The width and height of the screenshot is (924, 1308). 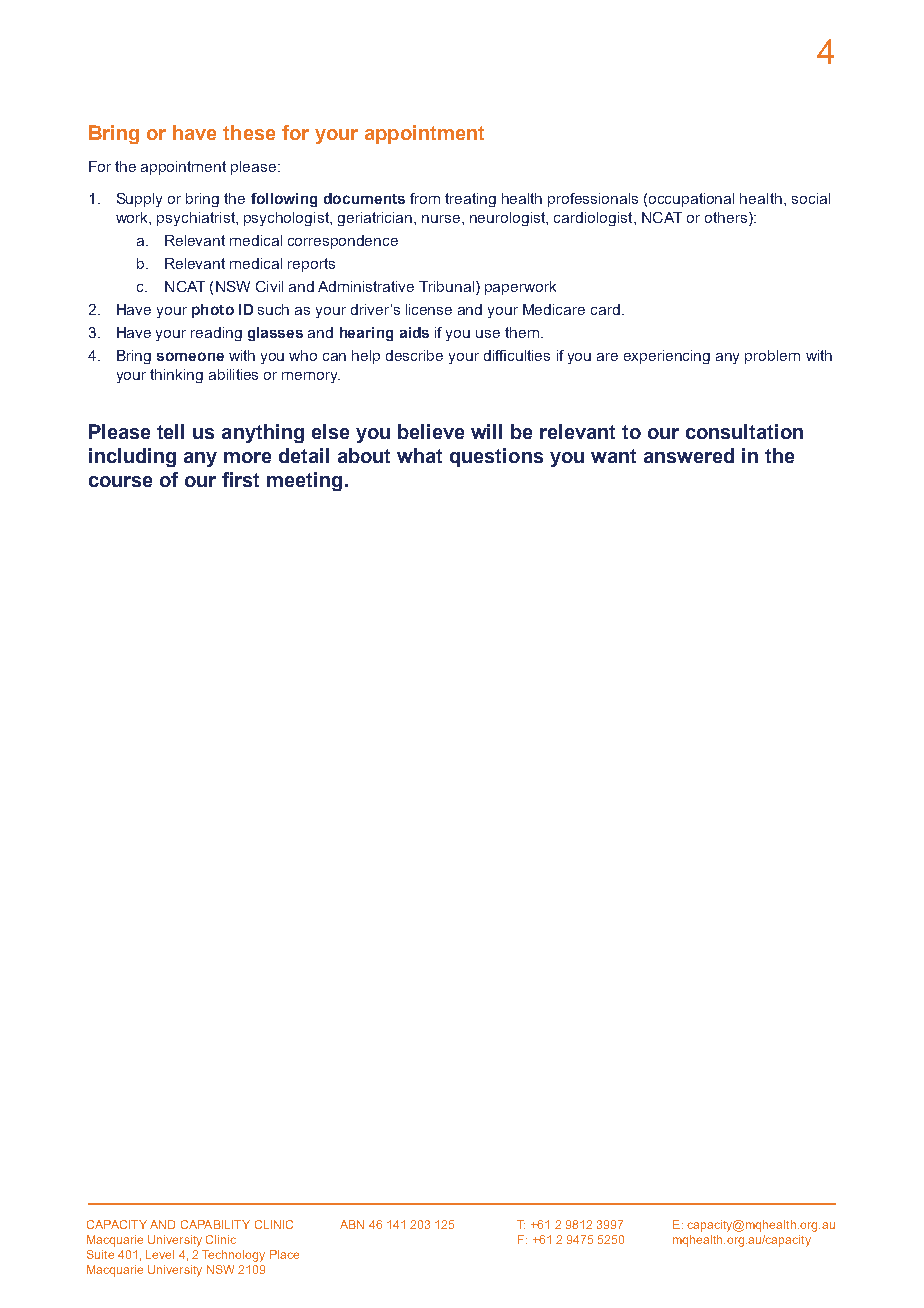 I want to click on CAPABILITY, so click(x=215, y=1224).
